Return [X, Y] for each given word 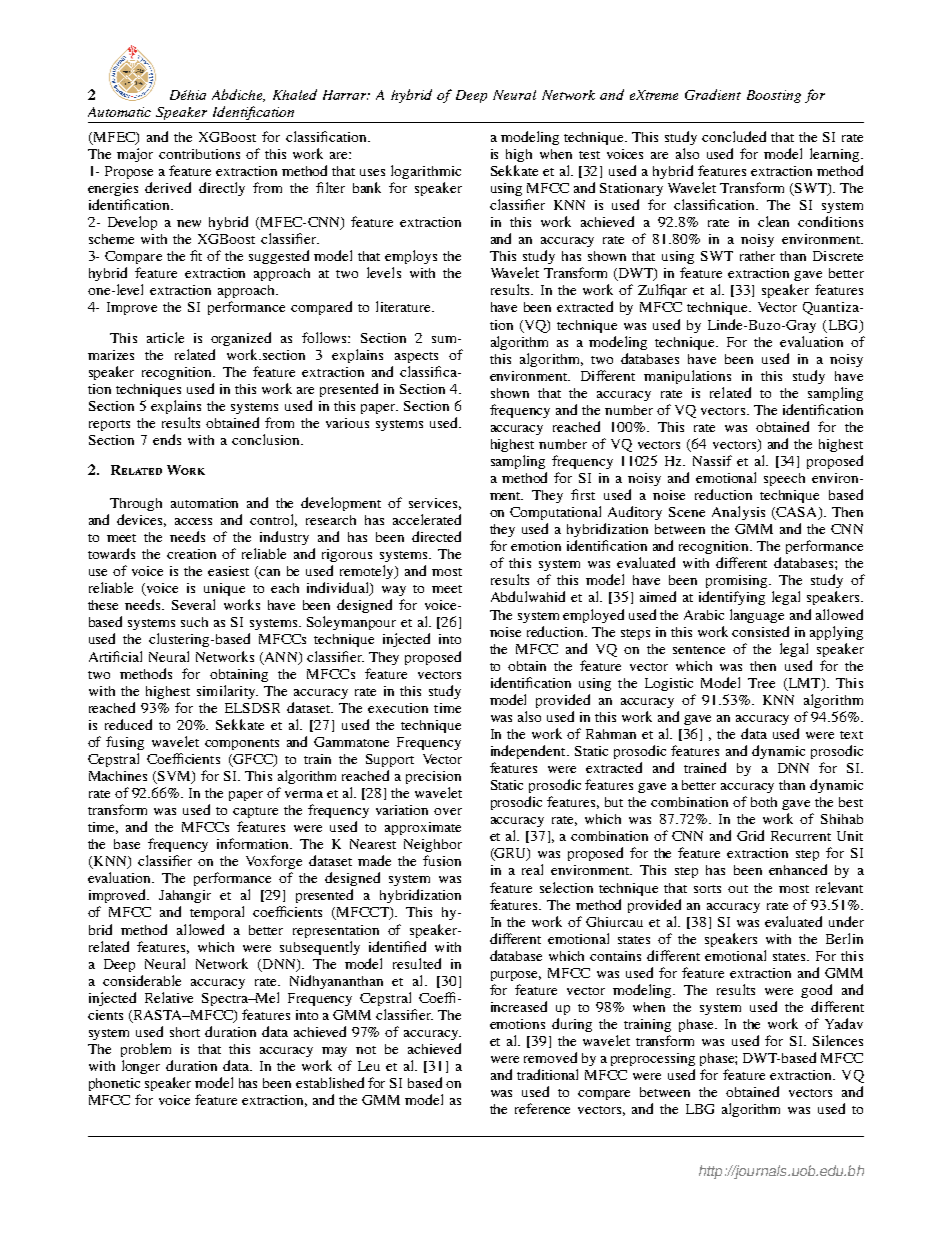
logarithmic [426, 172]
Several [193, 604]
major [135, 155]
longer [141, 1067]
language [757, 616]
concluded [734, 136]
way [394, 591]
